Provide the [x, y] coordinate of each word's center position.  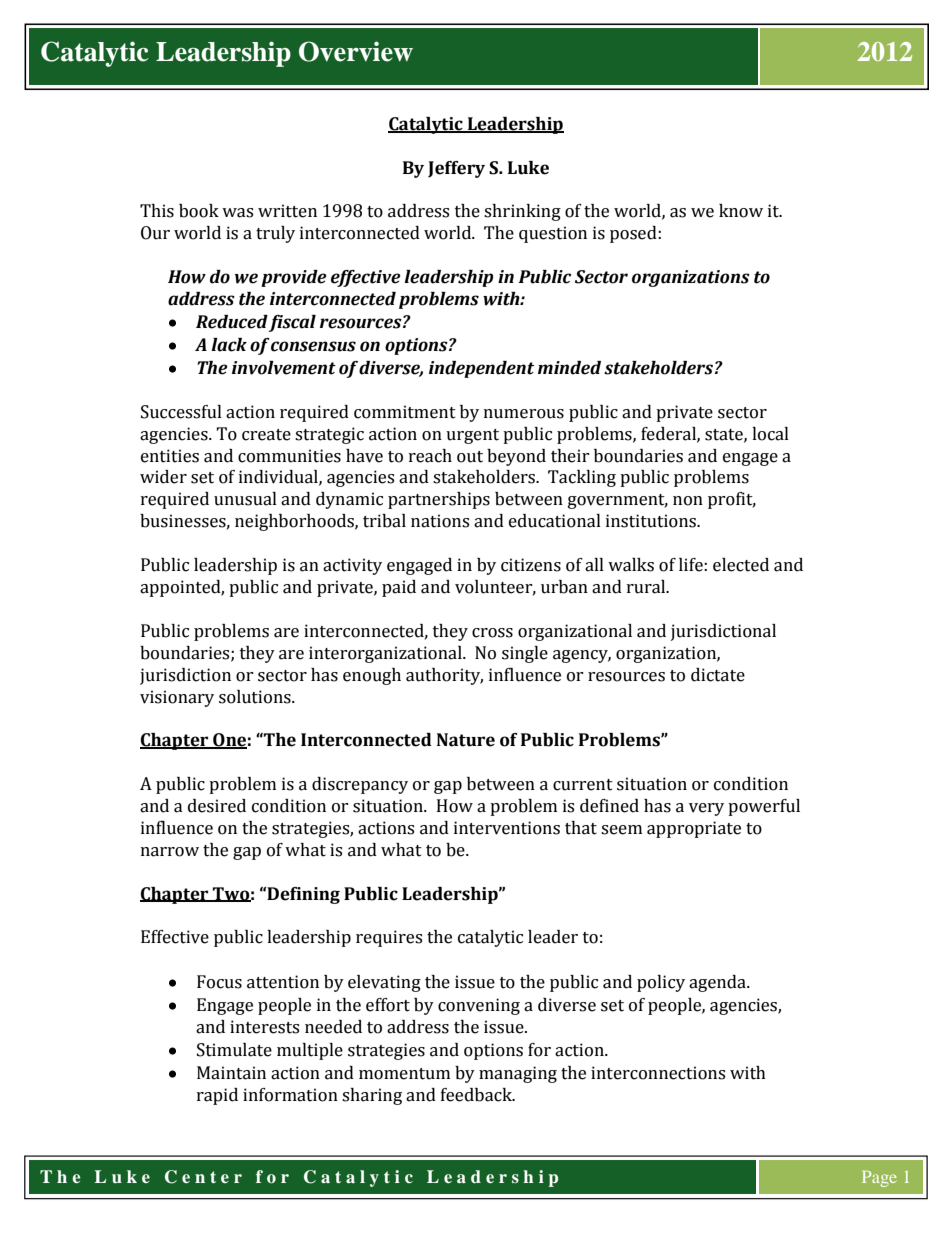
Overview [356, 51]
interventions [507, 828]
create [266, 435]
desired [217, 806]
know [741, 211]
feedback [477, 1095]
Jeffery [456, 169]
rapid [217, 1096]
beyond [516, 457]
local [770, 434]
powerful [764, 807]
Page [879, 1179]
